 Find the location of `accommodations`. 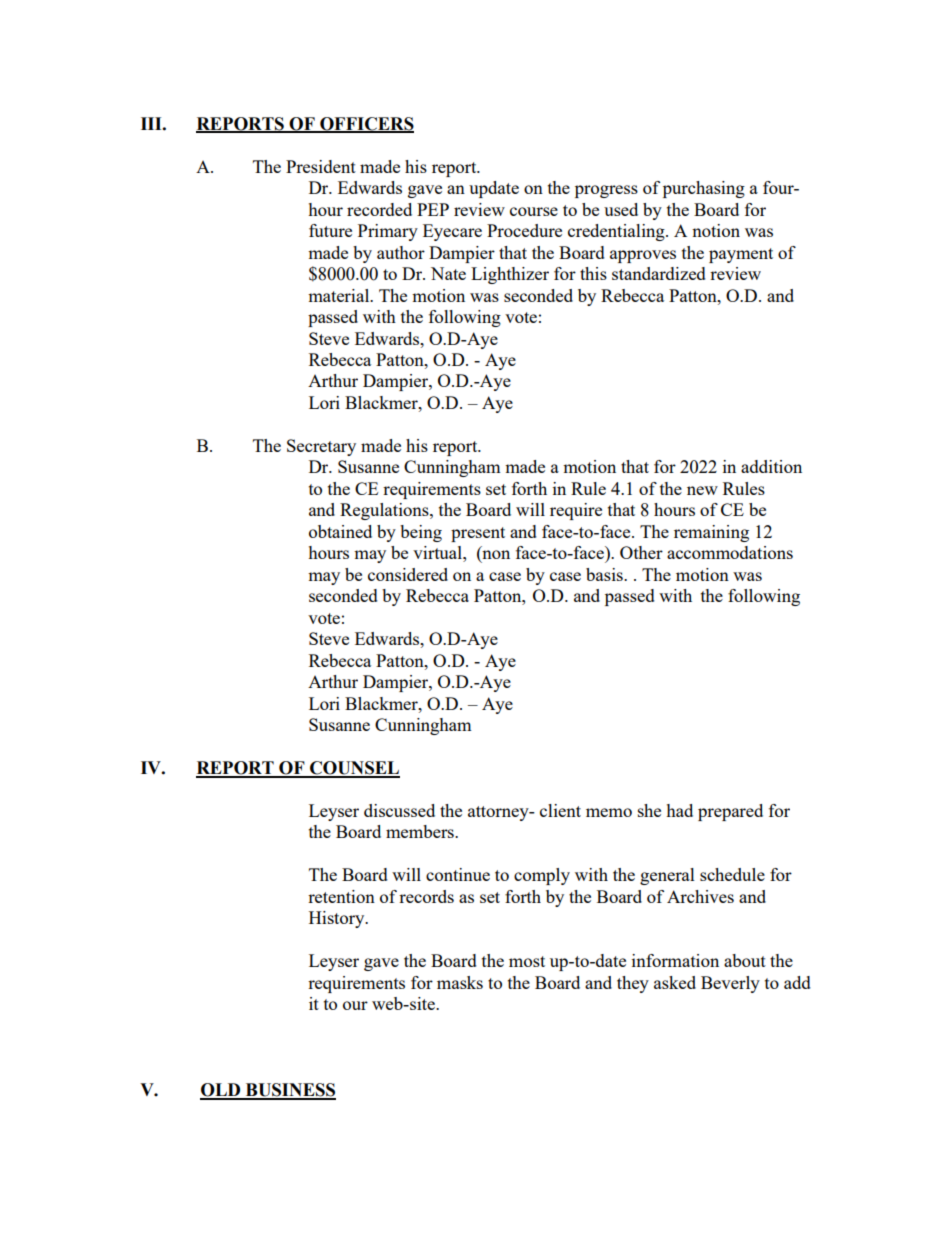

accommodations is located at coordinates (730, 552).
